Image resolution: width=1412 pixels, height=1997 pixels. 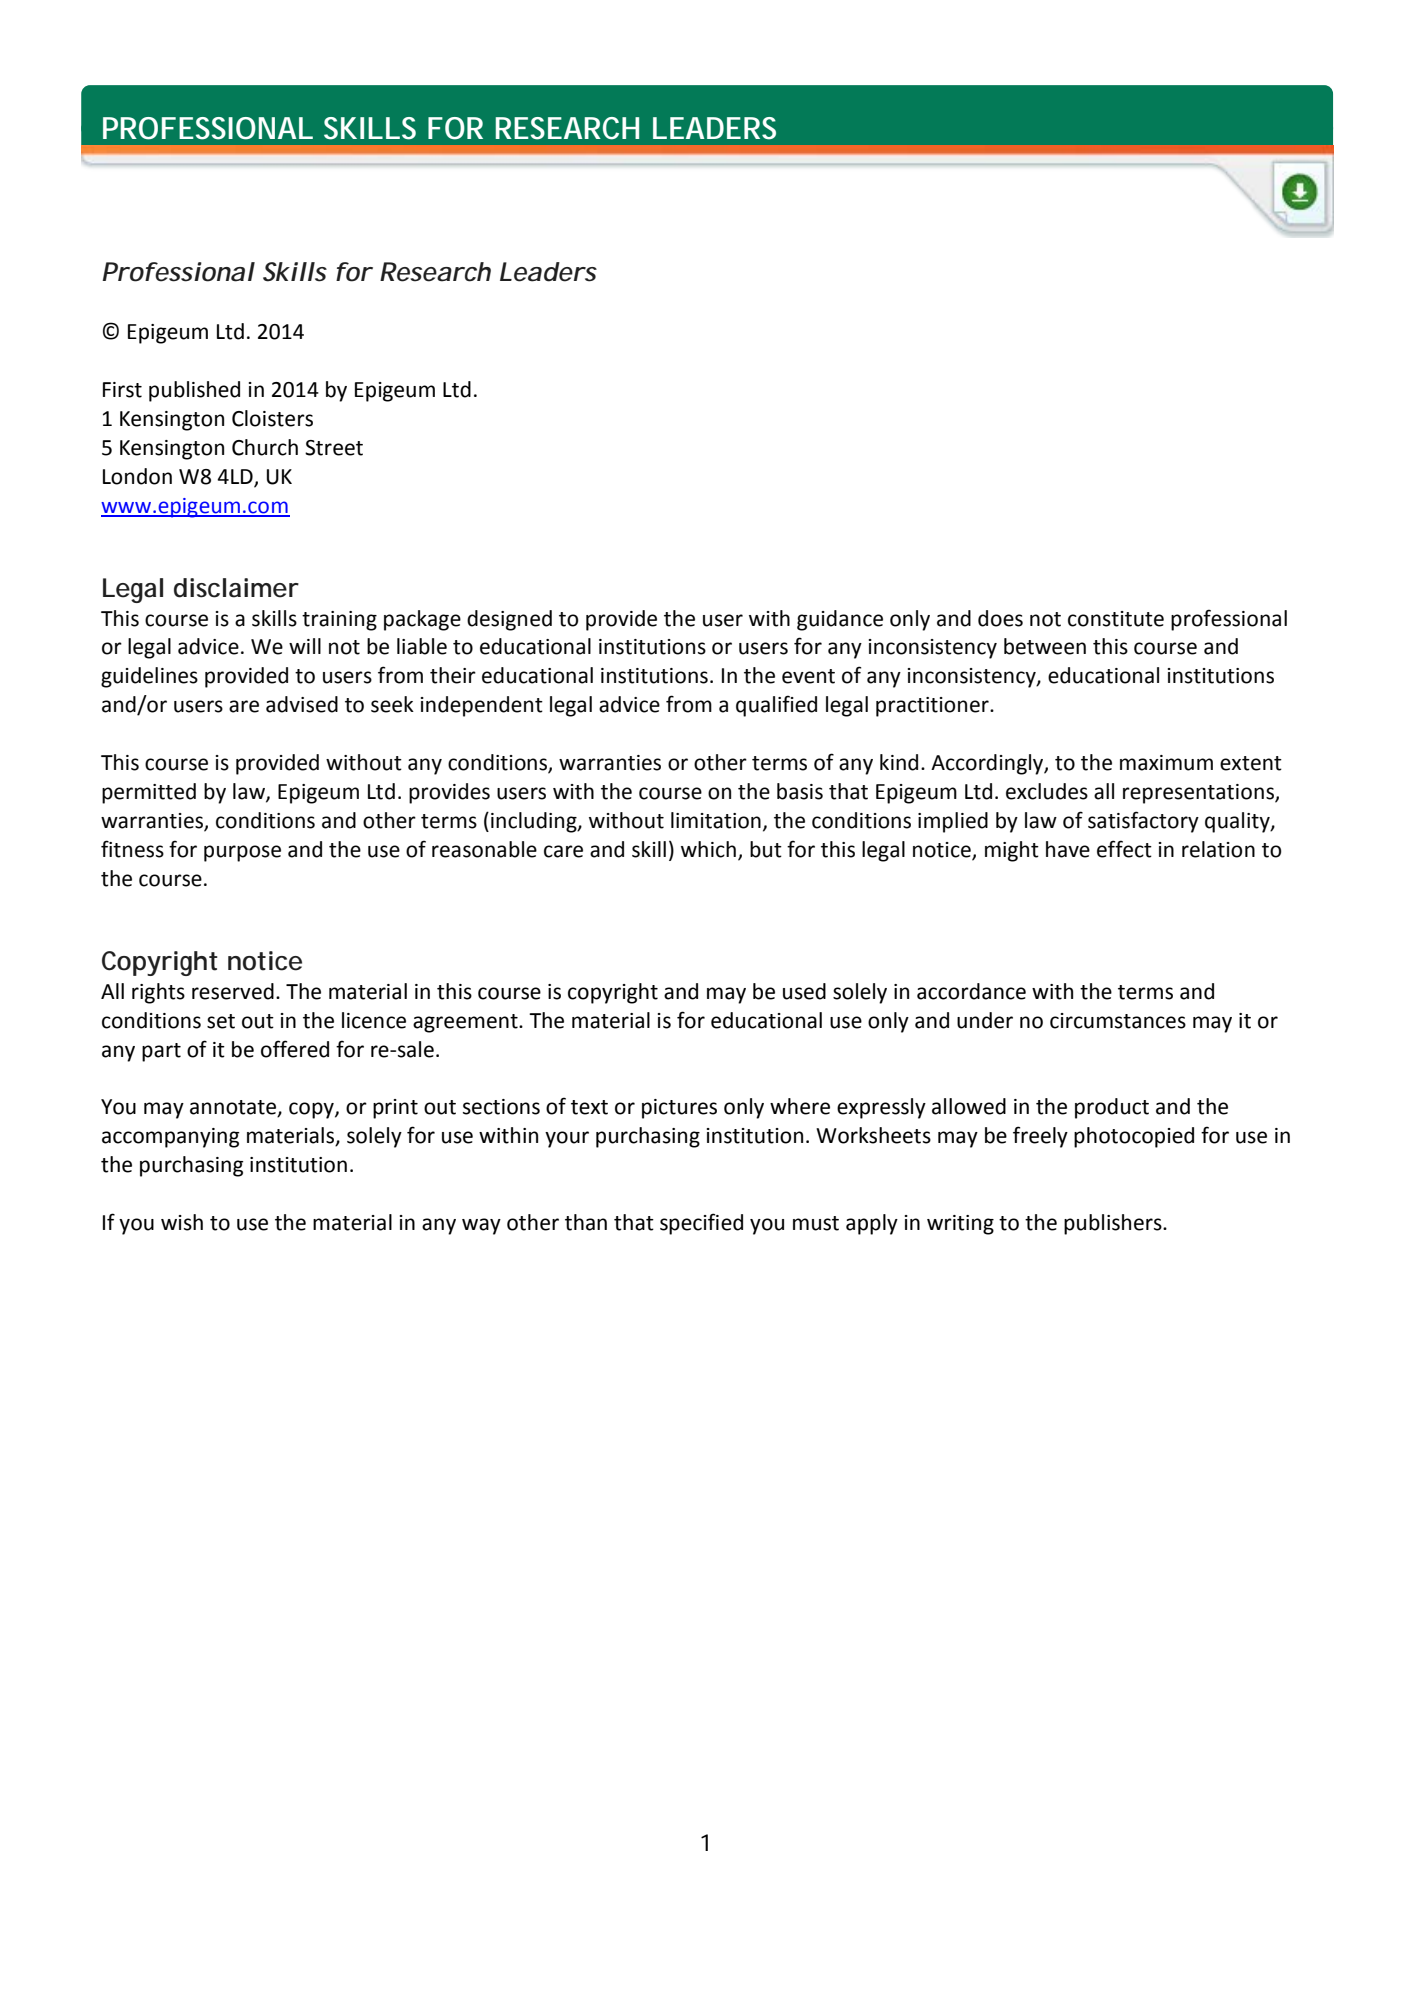 What do you see at coordinates (701, 1224) in the image?
I see `specified` at bounding box center [701, 1224].
